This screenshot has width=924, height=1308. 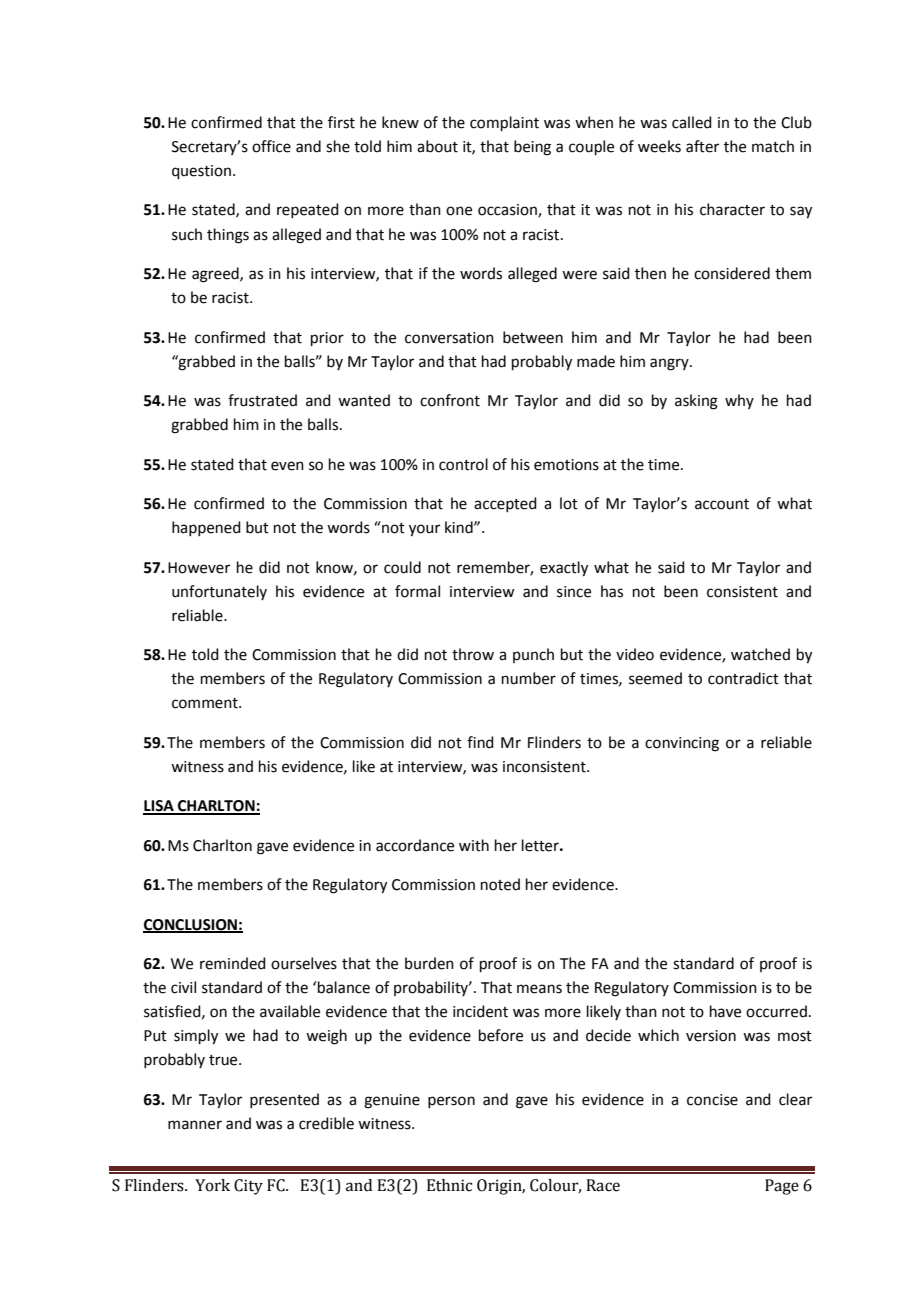 What do you see at coordinates (206, 703) in the screenshot?
I see `comment` at bounding box center [206, 703].
